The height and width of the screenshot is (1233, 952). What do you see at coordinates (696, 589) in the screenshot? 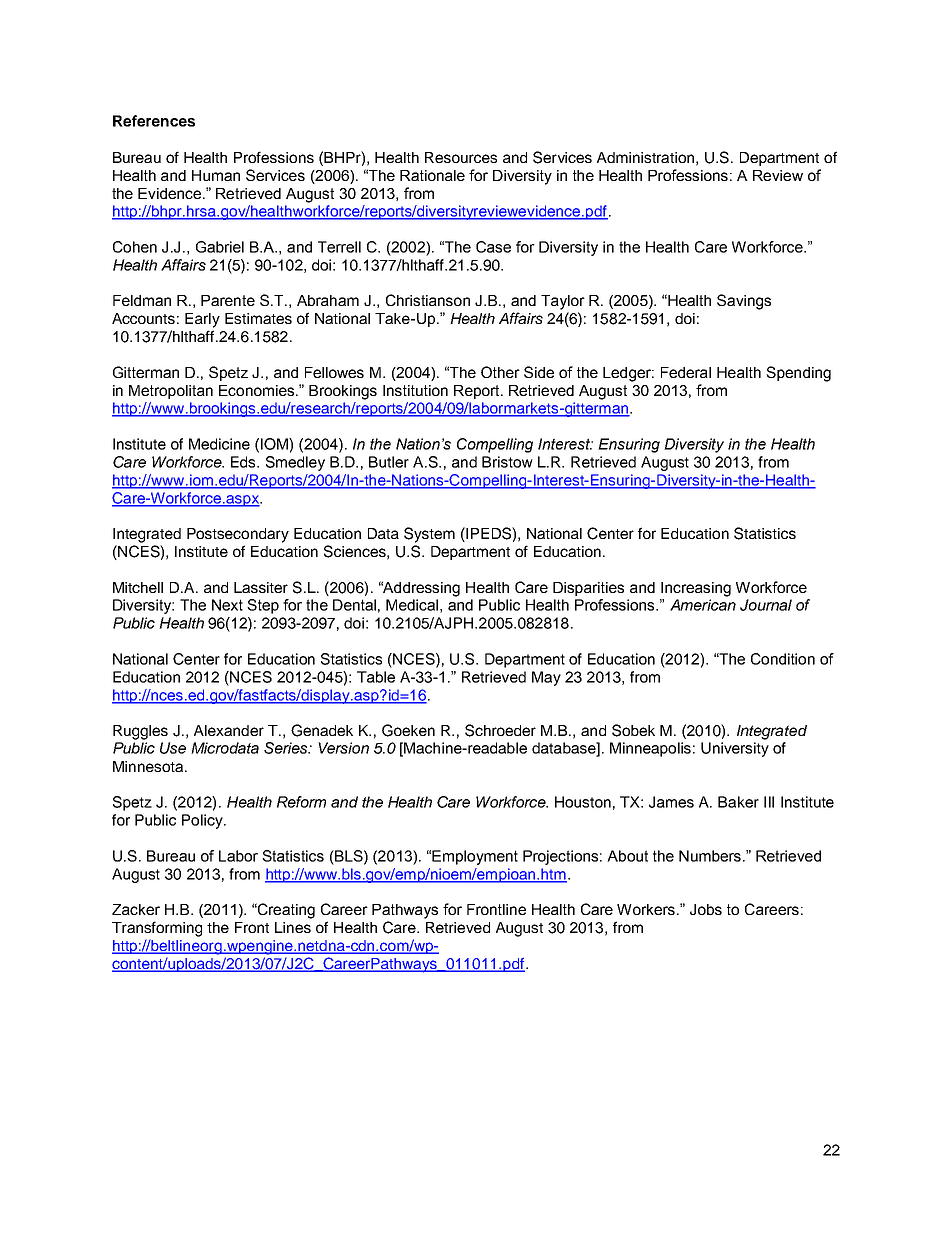
I see `Increasing` at bounding box center [696, 589].
